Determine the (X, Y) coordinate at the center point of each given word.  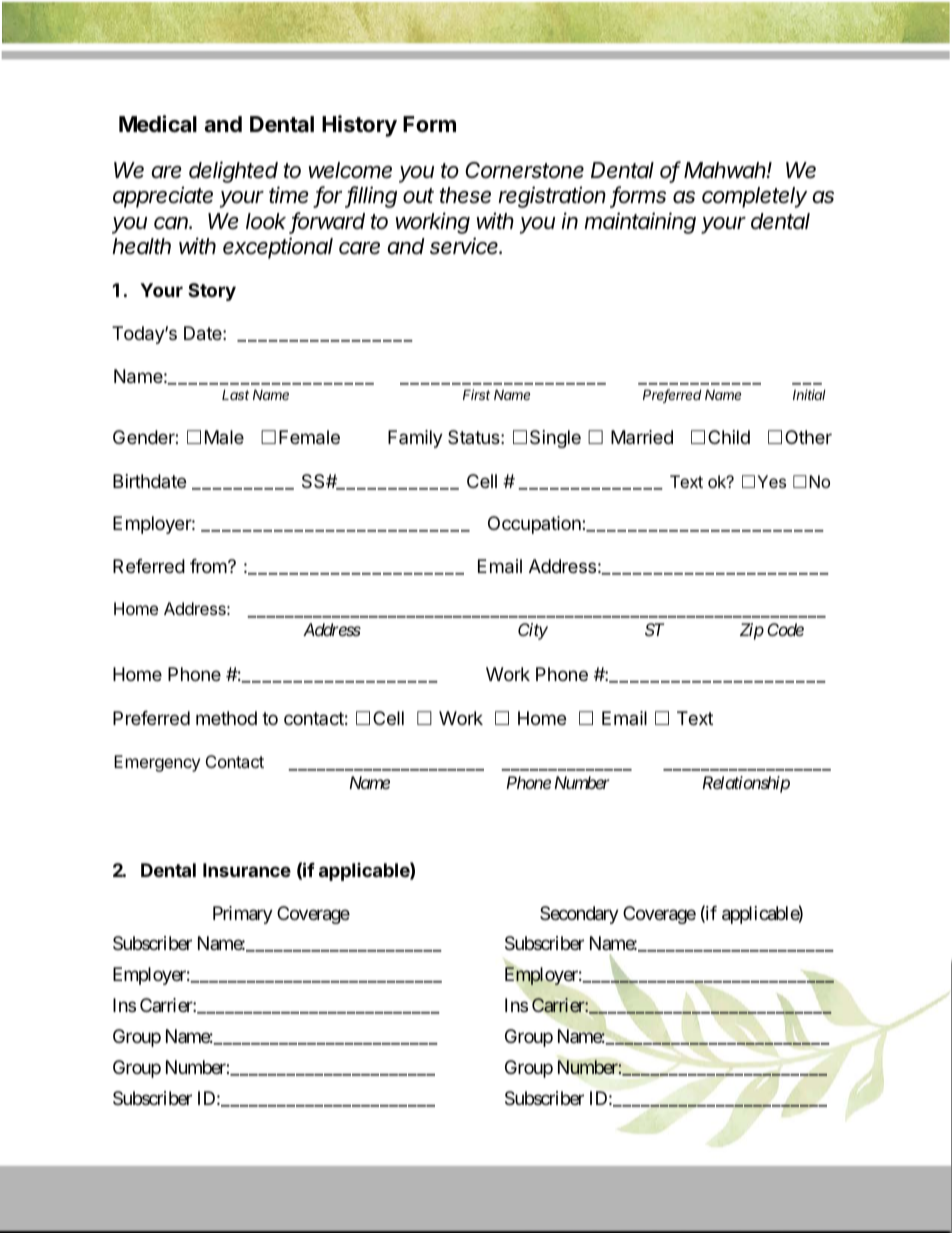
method (226, 718)
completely (754, 197)
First (476, 394)
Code (785, 629)
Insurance (247, 870)
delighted (233, 172)
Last (235, 394)
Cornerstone (524, 170)
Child (729, 437)
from (209, 566)
